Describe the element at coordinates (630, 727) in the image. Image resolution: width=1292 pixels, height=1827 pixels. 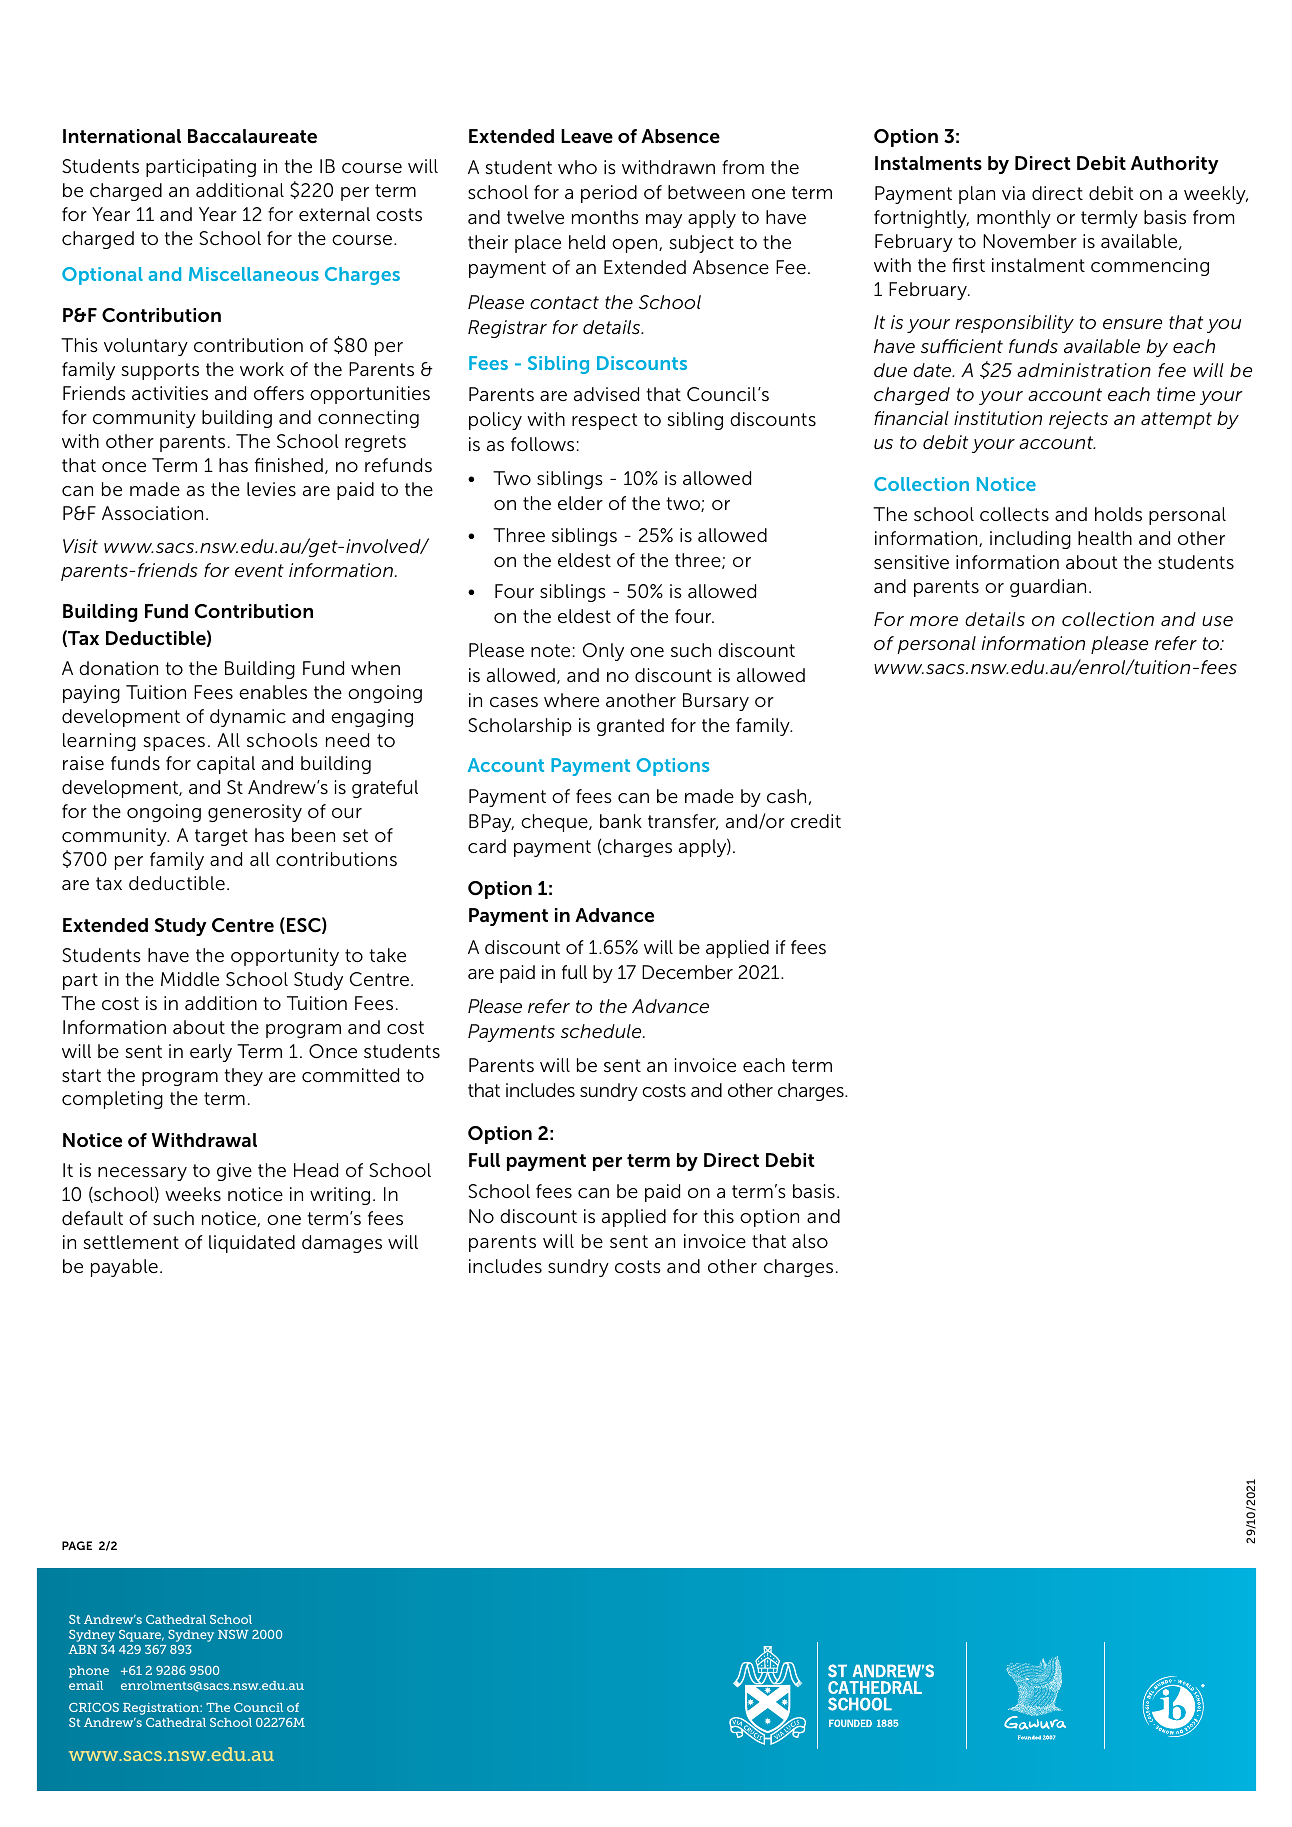
I see `granted` at that location.
